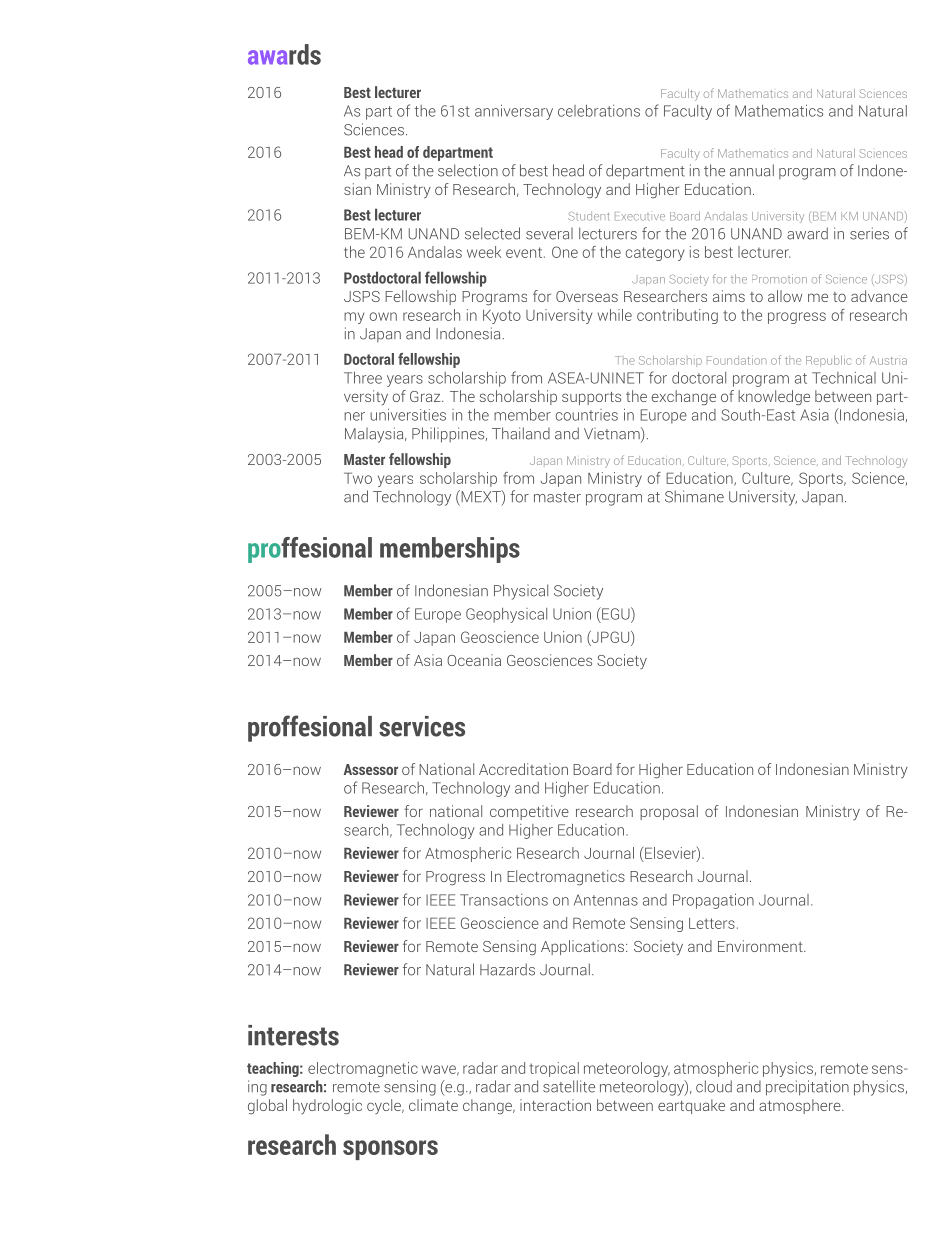 This screenshot has height=1233, width=952. What do you see at coordinates (474, 660) in the screenshot?
I see `Oceania` at bounding box center [474, 660].
